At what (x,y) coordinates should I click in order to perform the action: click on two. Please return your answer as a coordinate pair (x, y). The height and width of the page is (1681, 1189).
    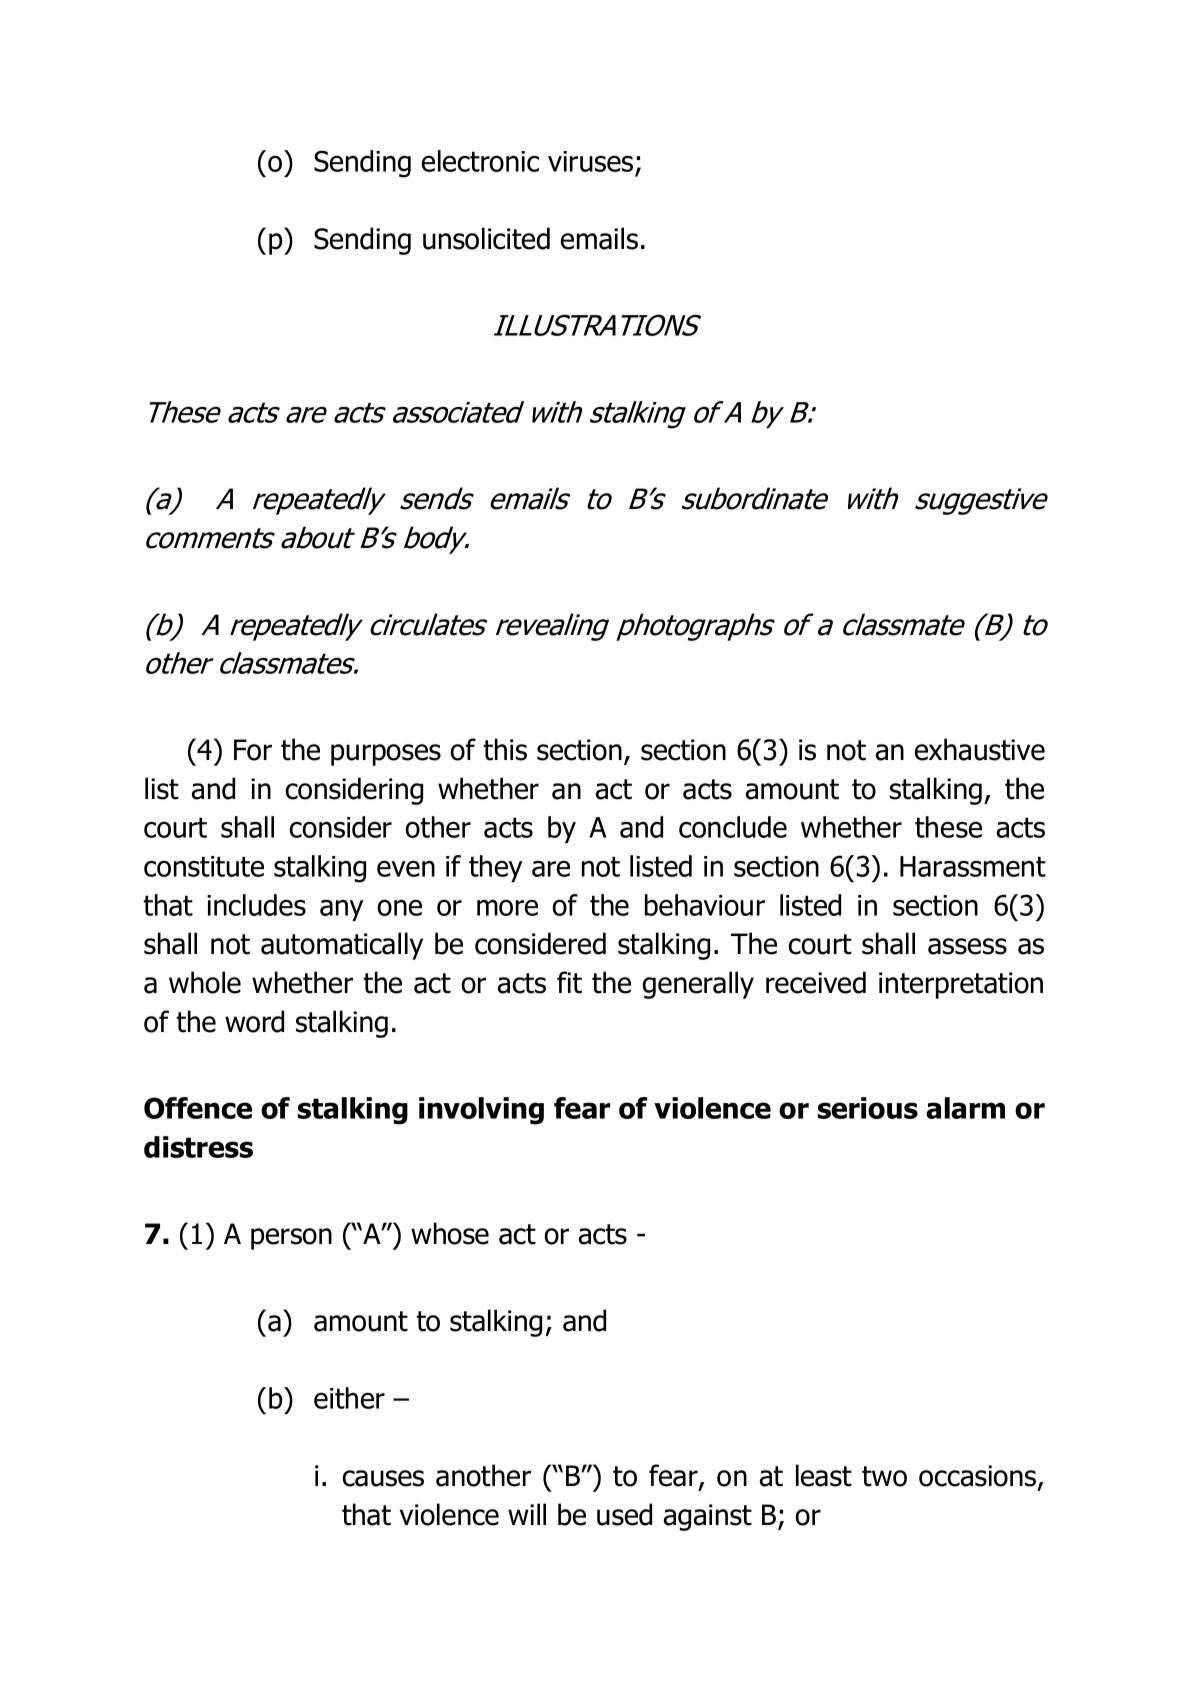
    Looking at the image, I should click on (884, 1476).
